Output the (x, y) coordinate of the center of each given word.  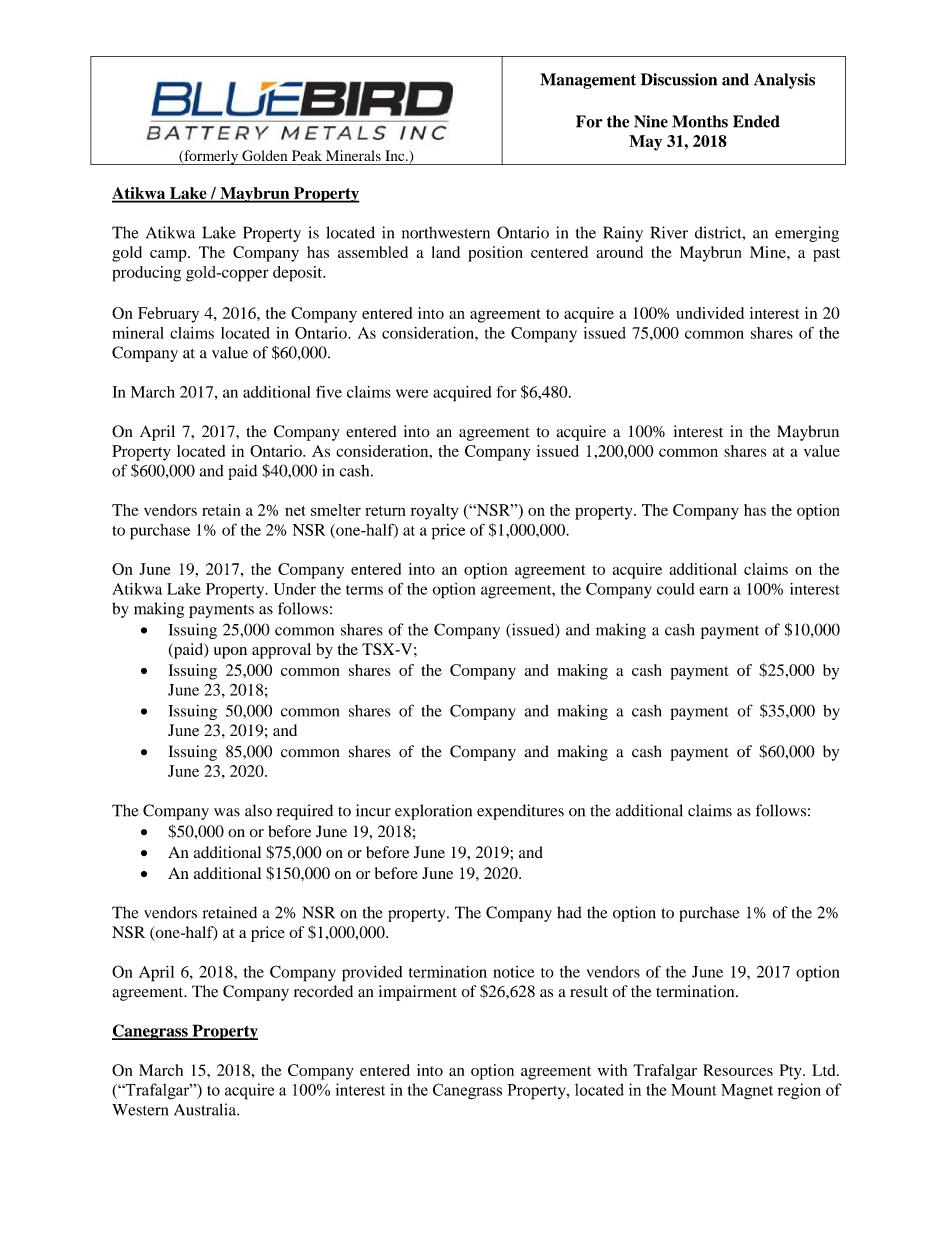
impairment (418, 993)
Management (588, 81)
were (412, 393)
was (227, 812)
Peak (307, 155)
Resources (738, 1070)
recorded (323, 991)
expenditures (520, 812)
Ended (756, 121)
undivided (710, 313)
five (329, 391)
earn (713, 590)
